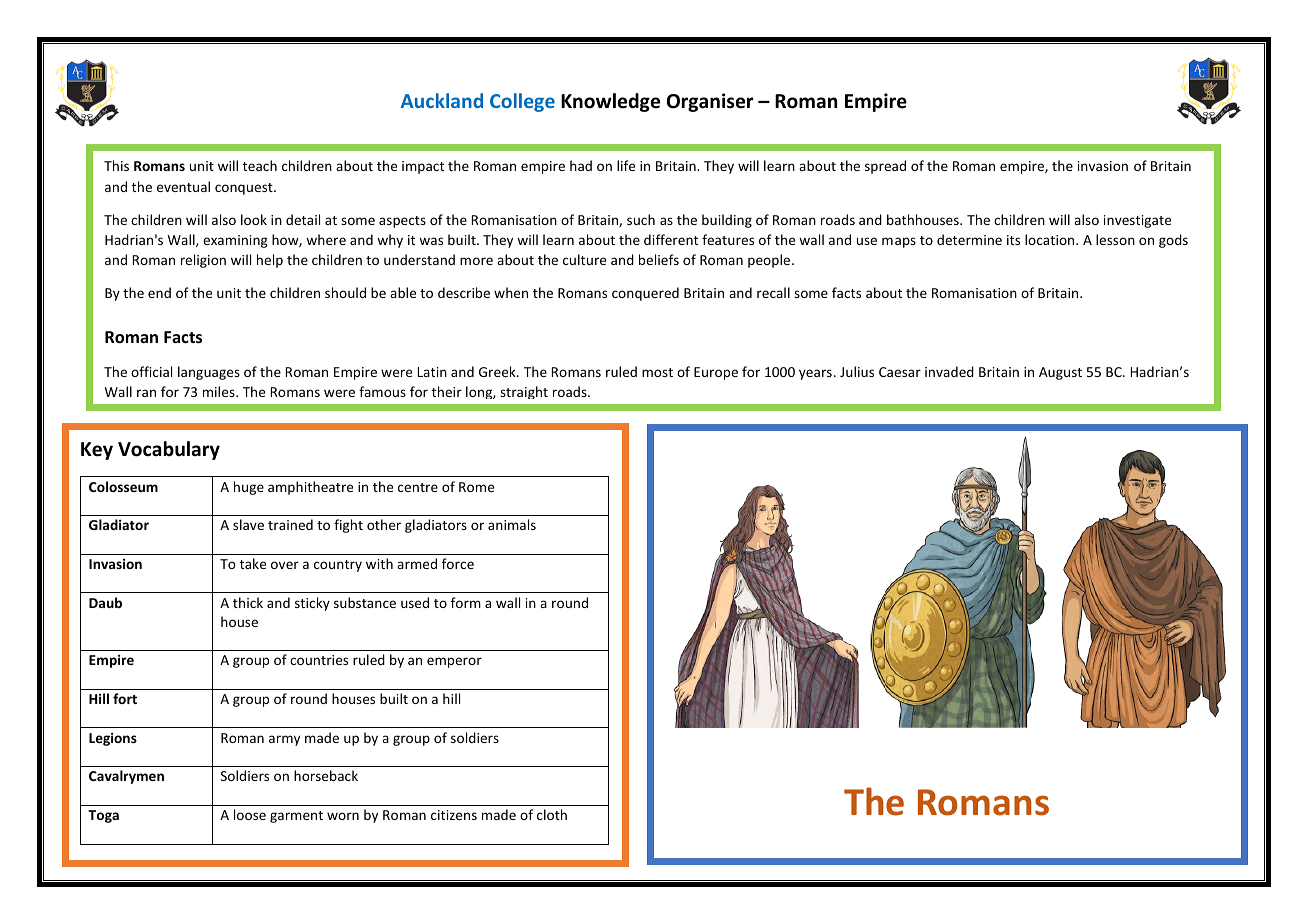 Image resolution: width=1308 pixels, height=924 pixels. Describe the element at coordinates (458, 563) in the image. I see `force` at that location.
